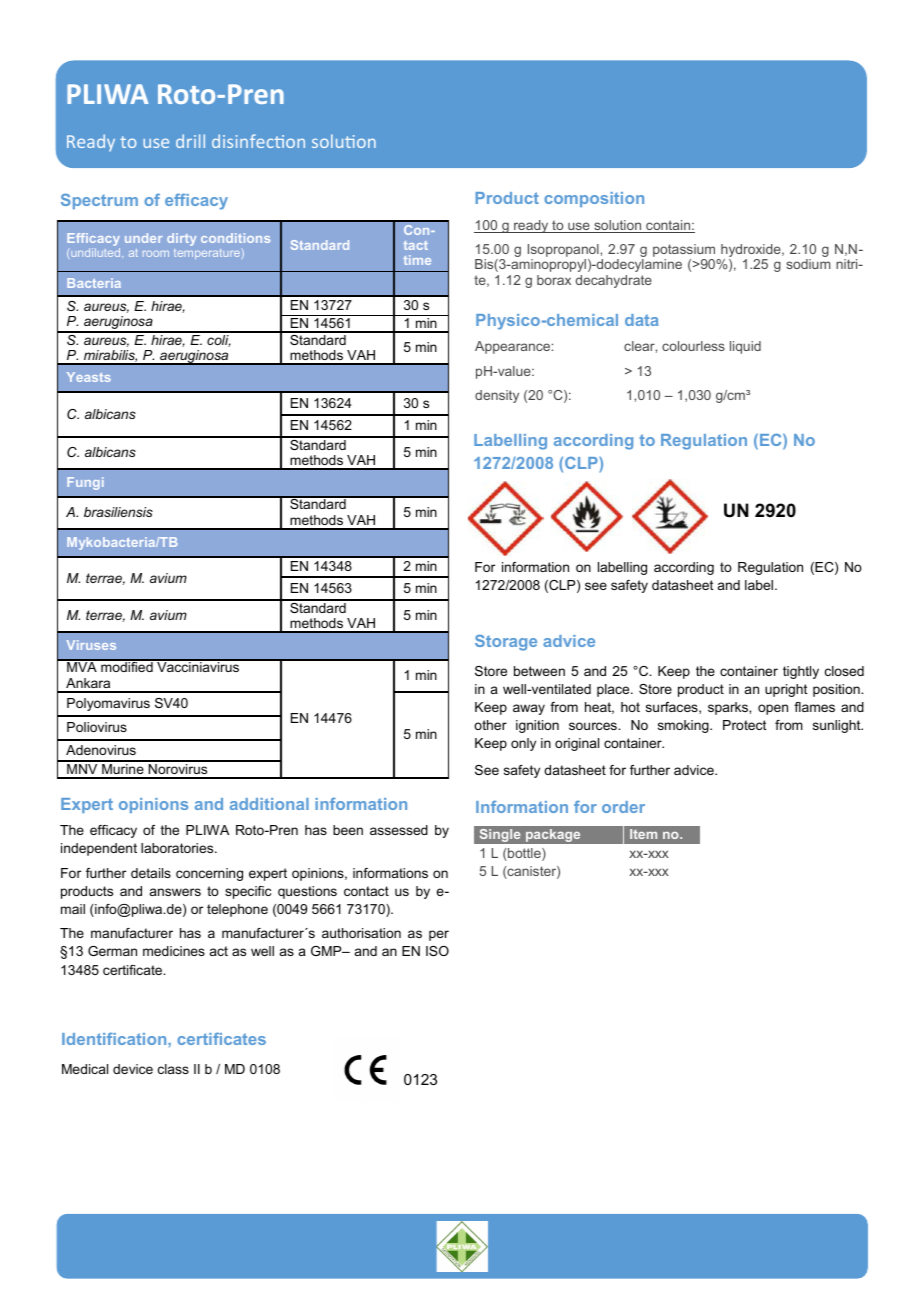  What do you see at coordinates (685, 252) in the screenshot?
I see `potassium` at bounding box center [685, 252].
